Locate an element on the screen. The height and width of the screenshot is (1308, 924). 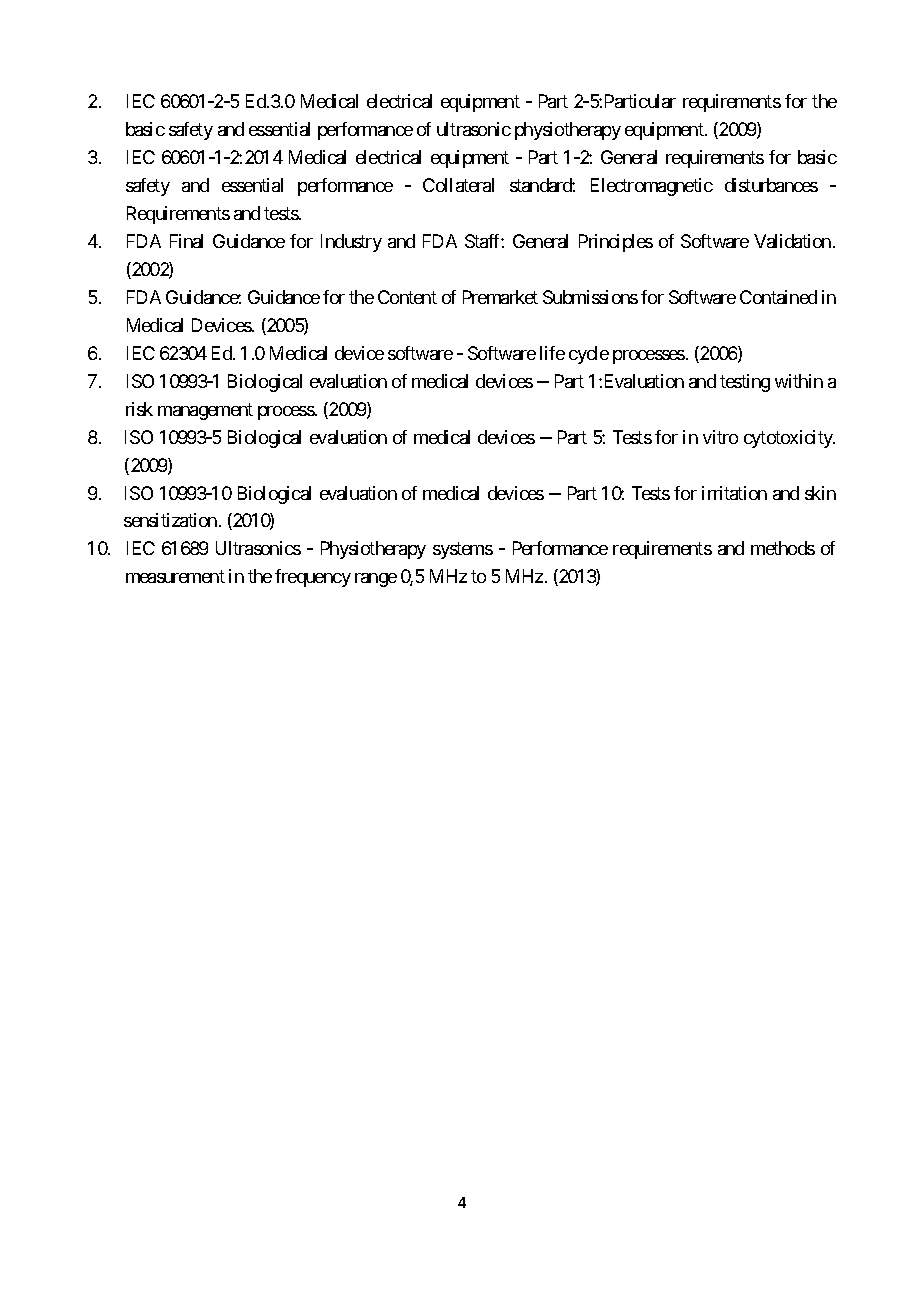
range is located at coordinates (376, 580).
